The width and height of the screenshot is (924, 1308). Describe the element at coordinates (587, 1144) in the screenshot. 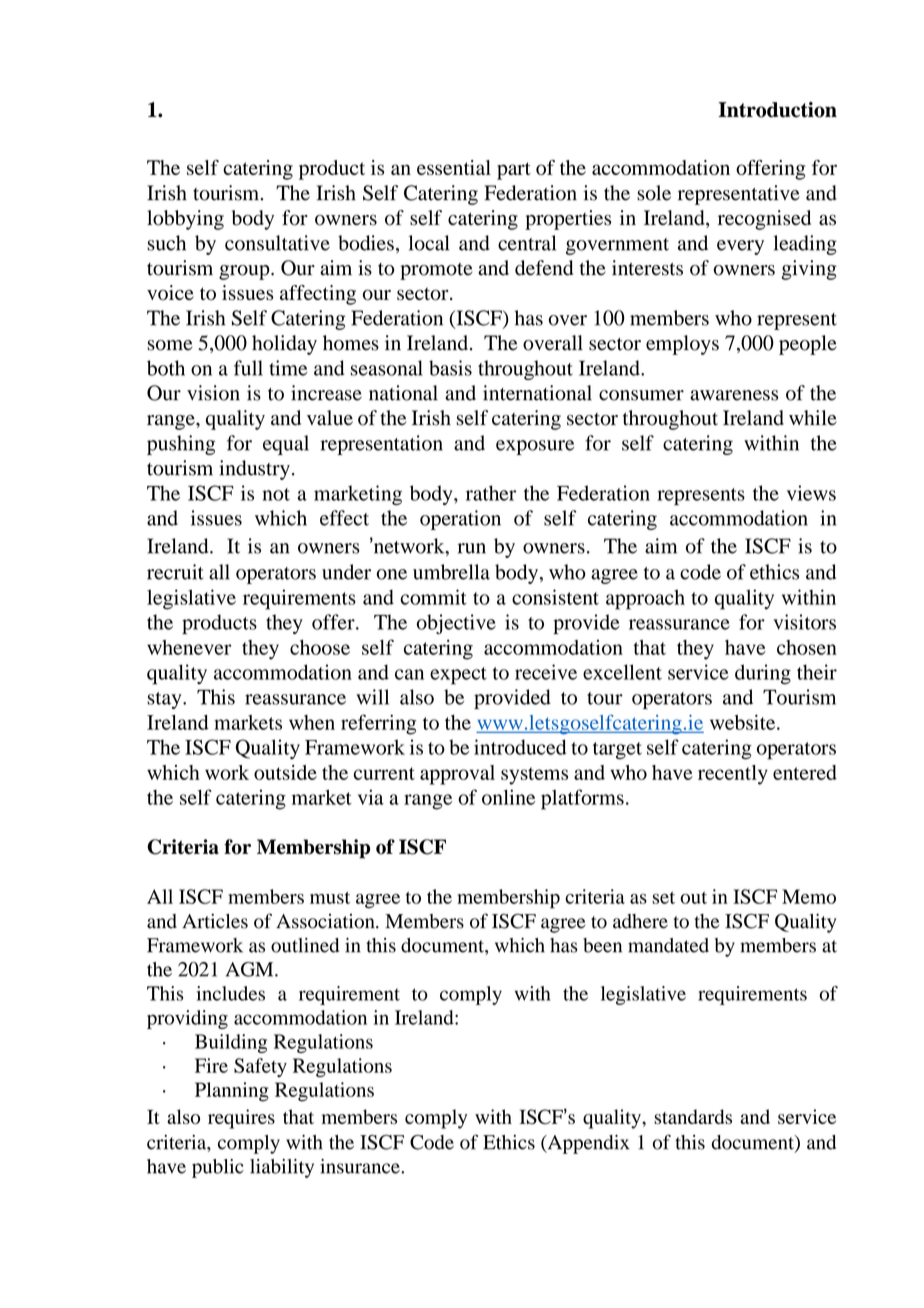

I see `Appendix` at that location.
